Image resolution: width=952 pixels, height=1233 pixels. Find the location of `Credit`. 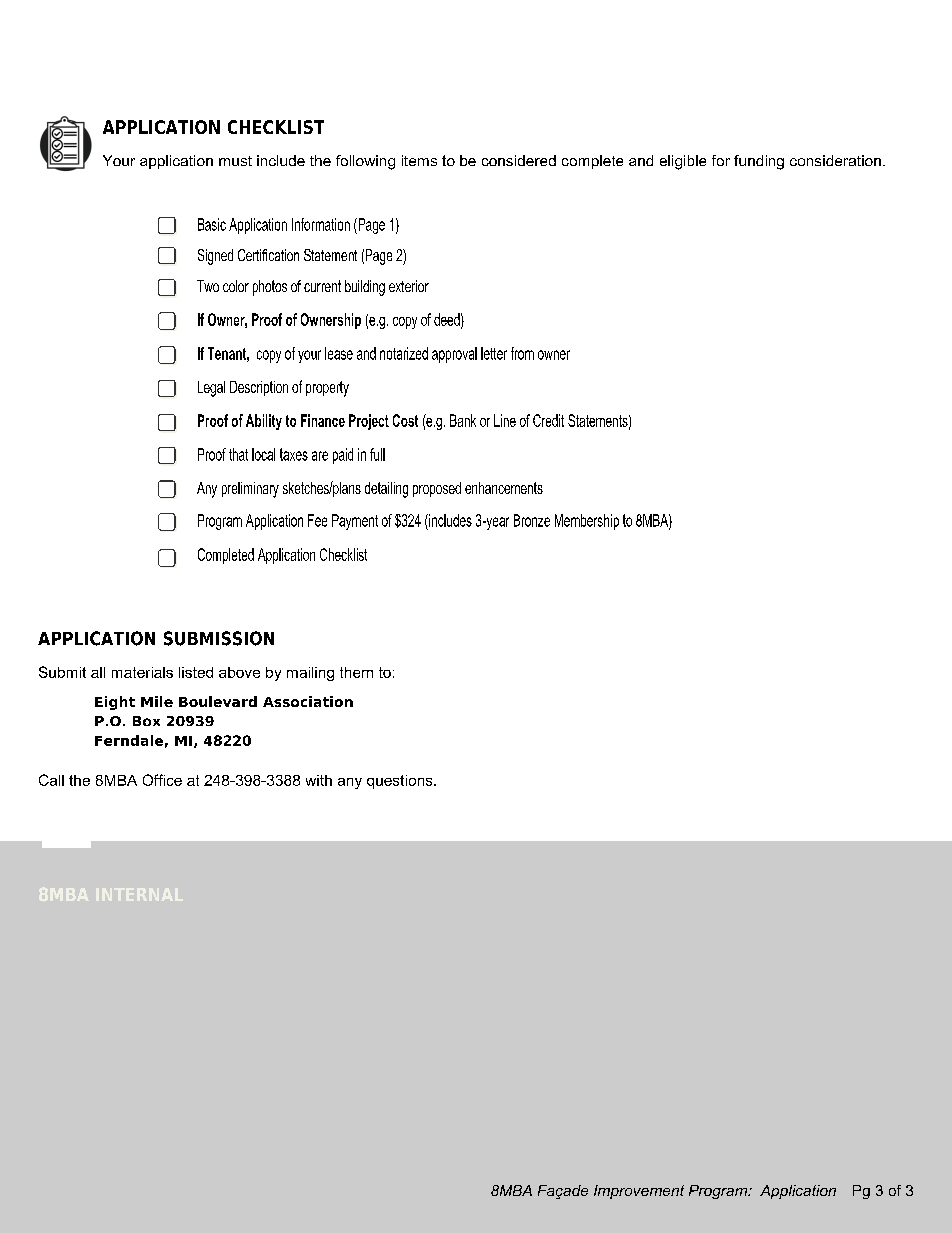

Credit is located at coordinates (548, 420).
